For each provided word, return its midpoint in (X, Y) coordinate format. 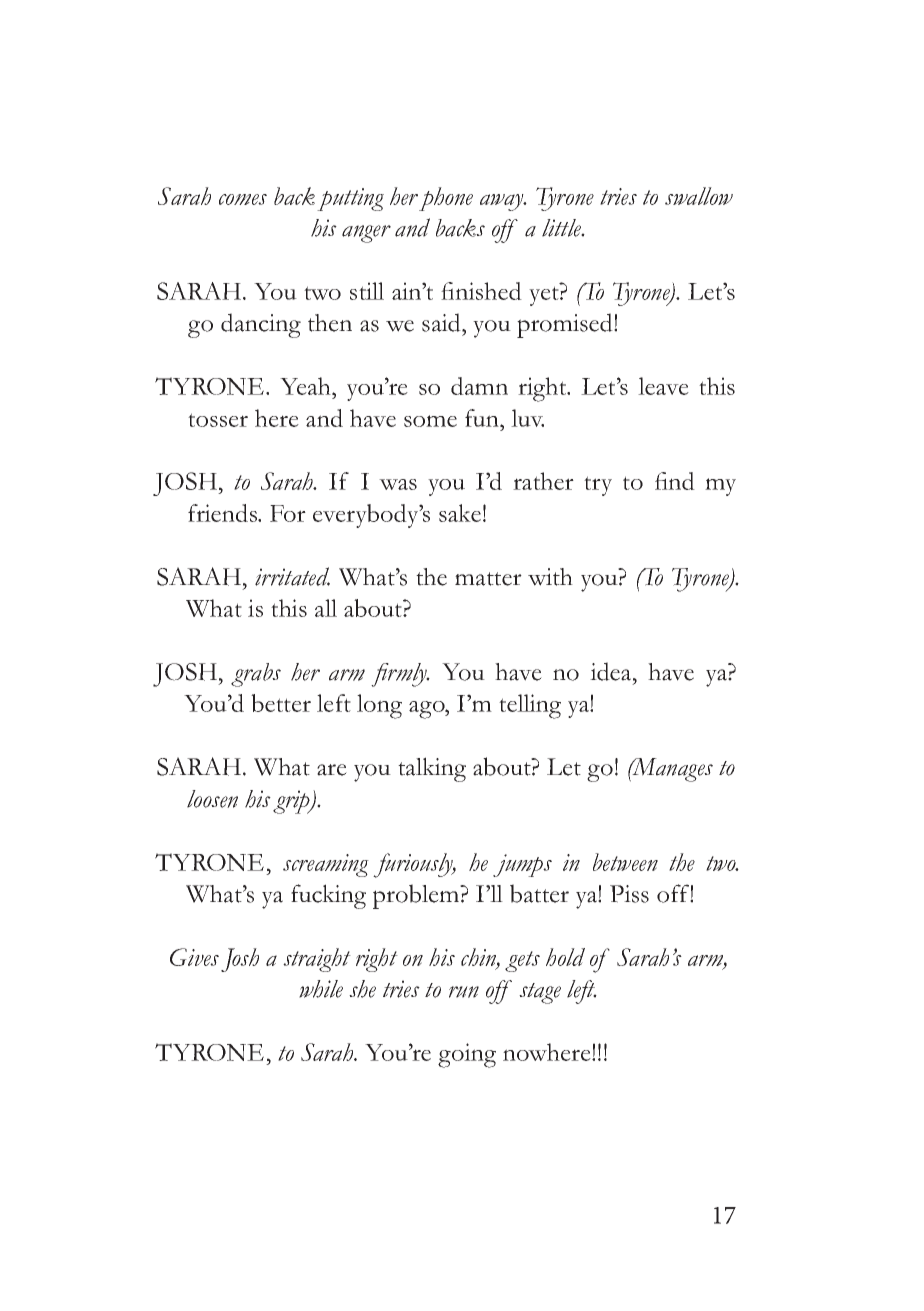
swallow (699, 196)
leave (663, 386)
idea (612, 671)
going (467, 1055)
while (321, 989)
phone (446, 199)
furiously (414, 865)
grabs (256, 675)
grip (292, 802)
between (625, 862)
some (430, 421)
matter (488, 579)
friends (224, 513)
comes (243, 199)
